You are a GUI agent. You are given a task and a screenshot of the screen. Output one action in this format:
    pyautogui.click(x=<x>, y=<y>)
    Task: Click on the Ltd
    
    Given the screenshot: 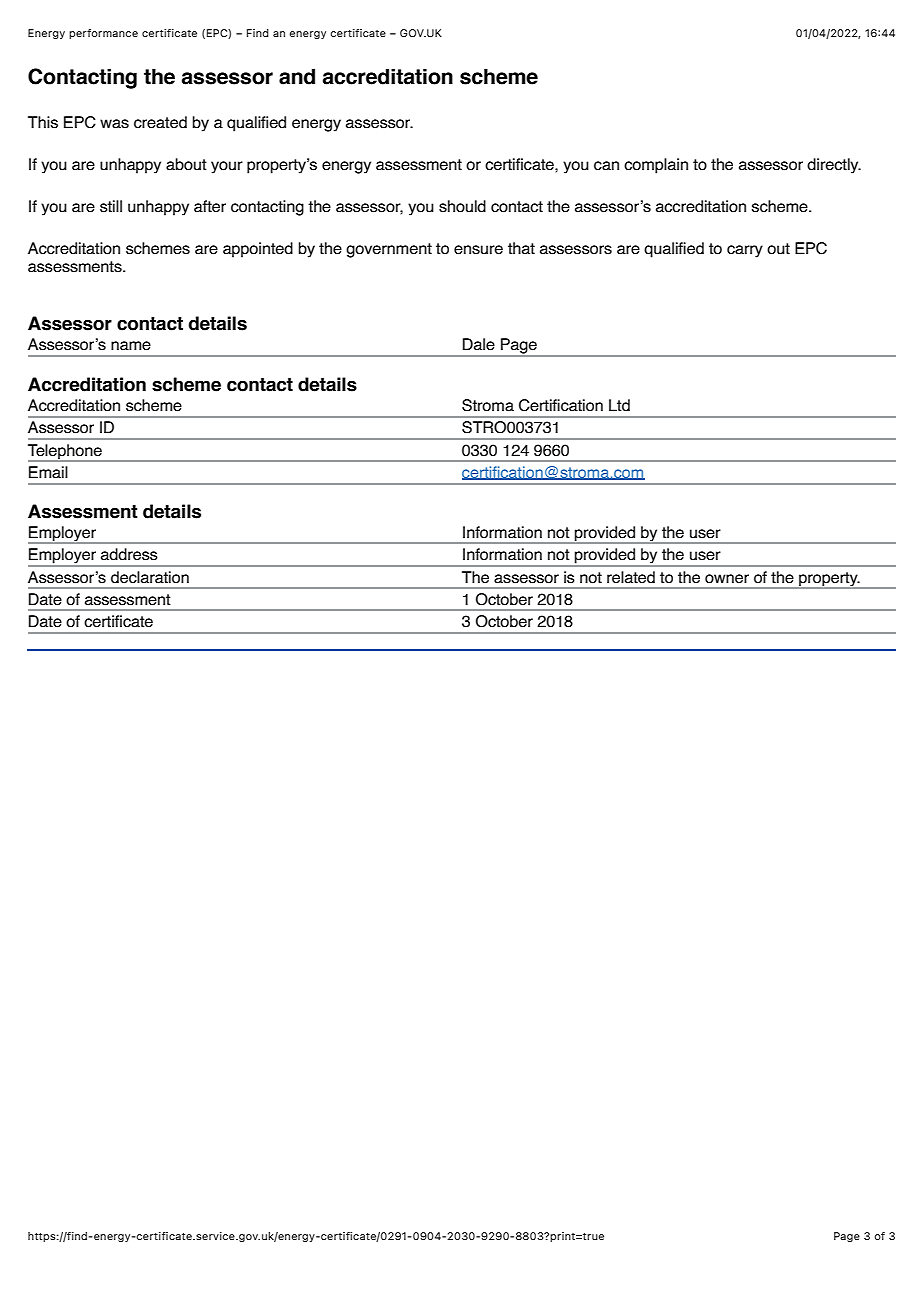 What is the action you would take?
    pyautogui.click(x=619, y=405)
